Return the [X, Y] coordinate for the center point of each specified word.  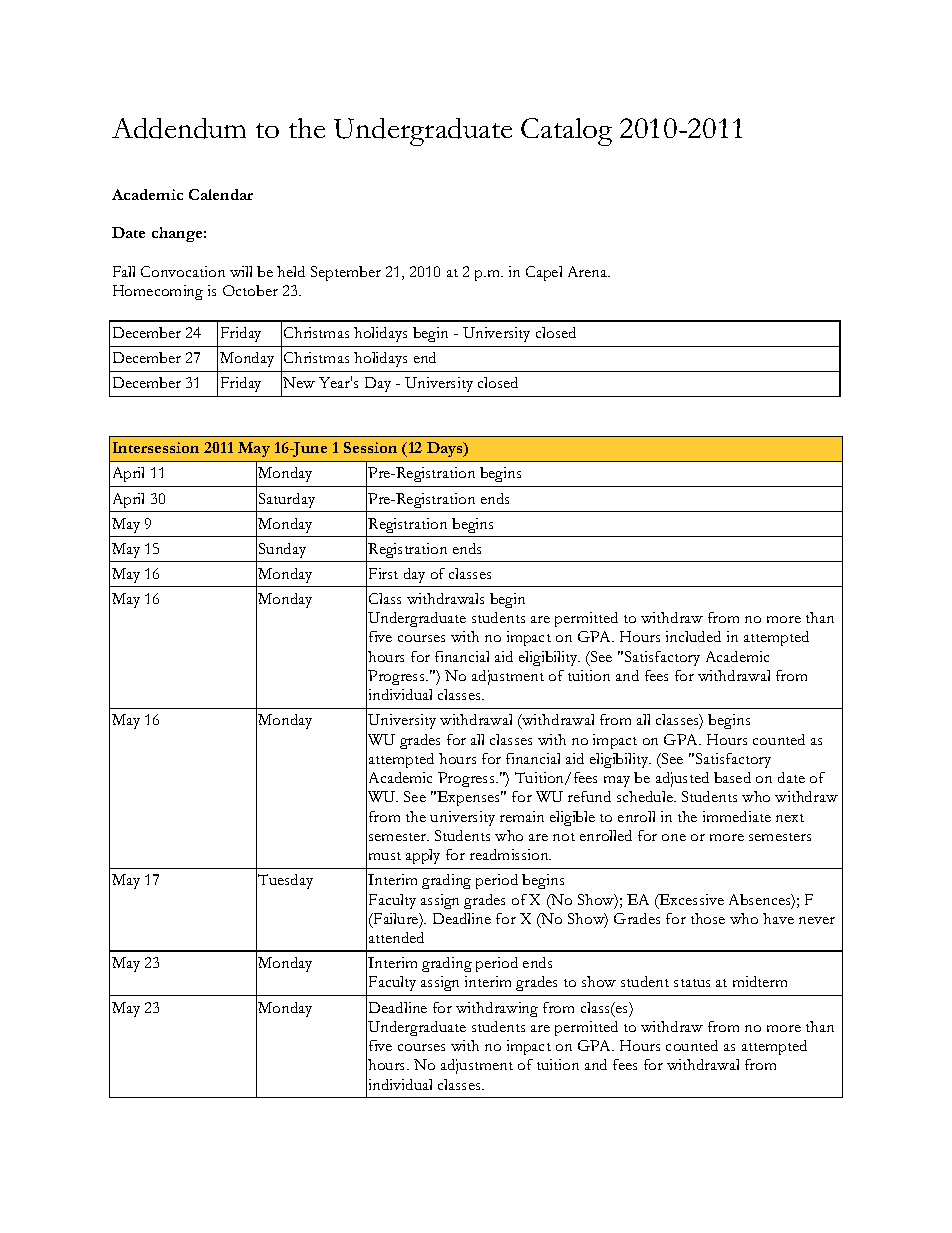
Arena [589, 271]
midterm [760, 981]
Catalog [566, 132]
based [732, 777]
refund [589, 796]
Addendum [179, 128]
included [693, 636]
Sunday [282, 550]
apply [423, 856]
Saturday [287, 500]
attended [396, 937]
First [383, 573]
